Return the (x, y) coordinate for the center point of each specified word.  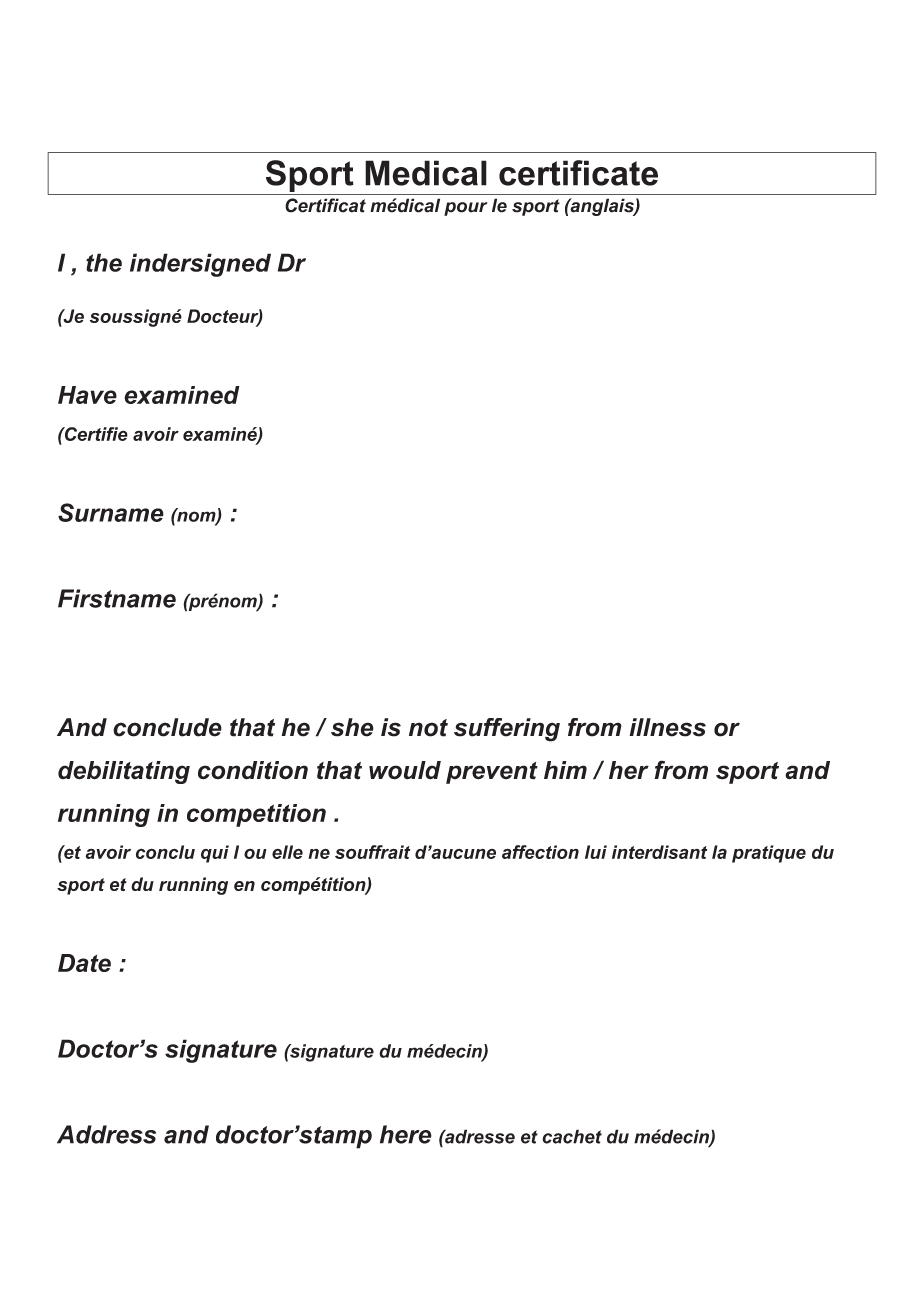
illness (667, 727)
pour (466, 209)
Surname (111, 512)
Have (87, 395)
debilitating (124, 772)
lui (596, 852)
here (406, 1134)
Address (106, 1134)
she (352, 727)
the (104, 262)
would (405, 770)
